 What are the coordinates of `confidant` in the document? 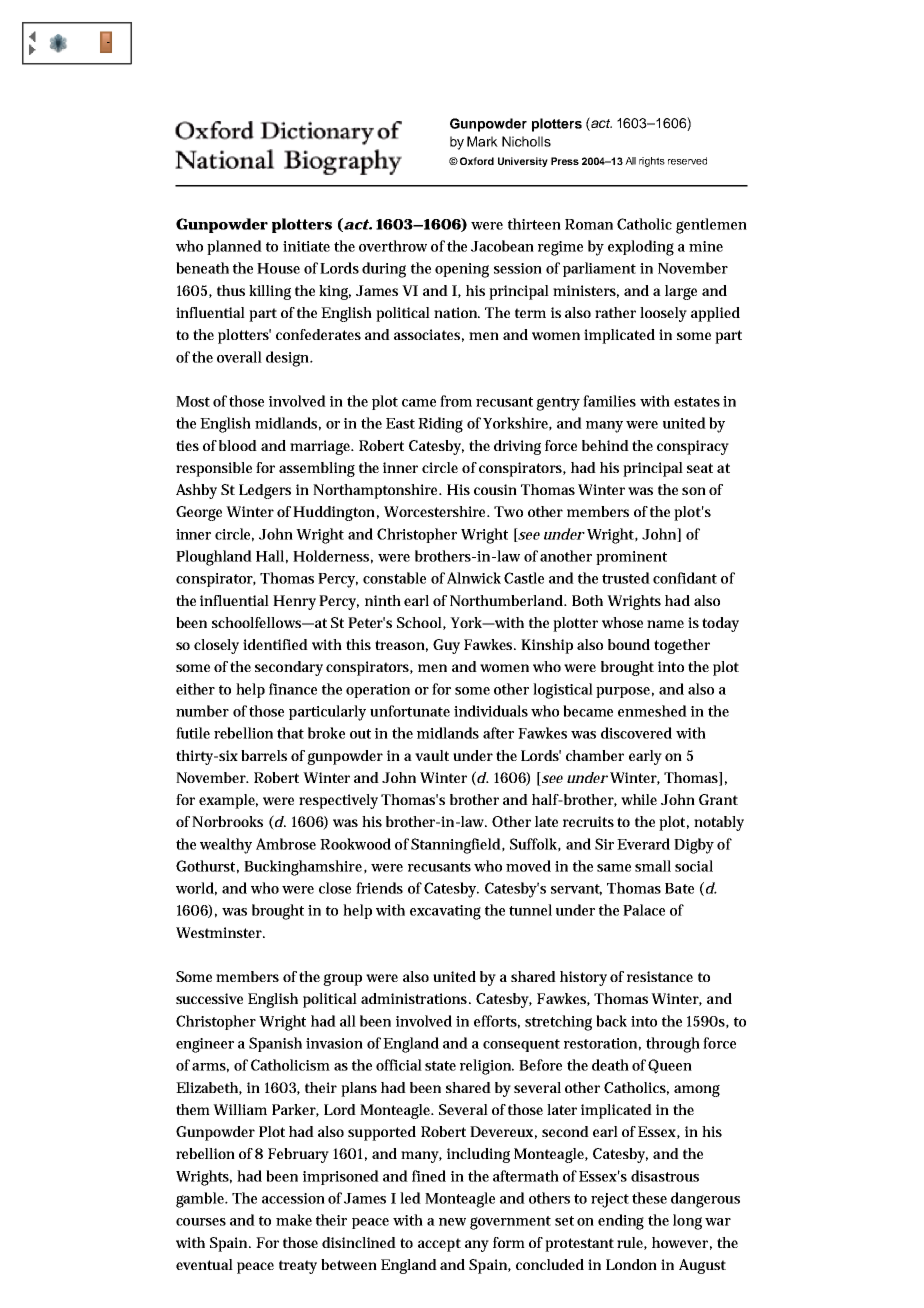 It's located at (685, 578).
